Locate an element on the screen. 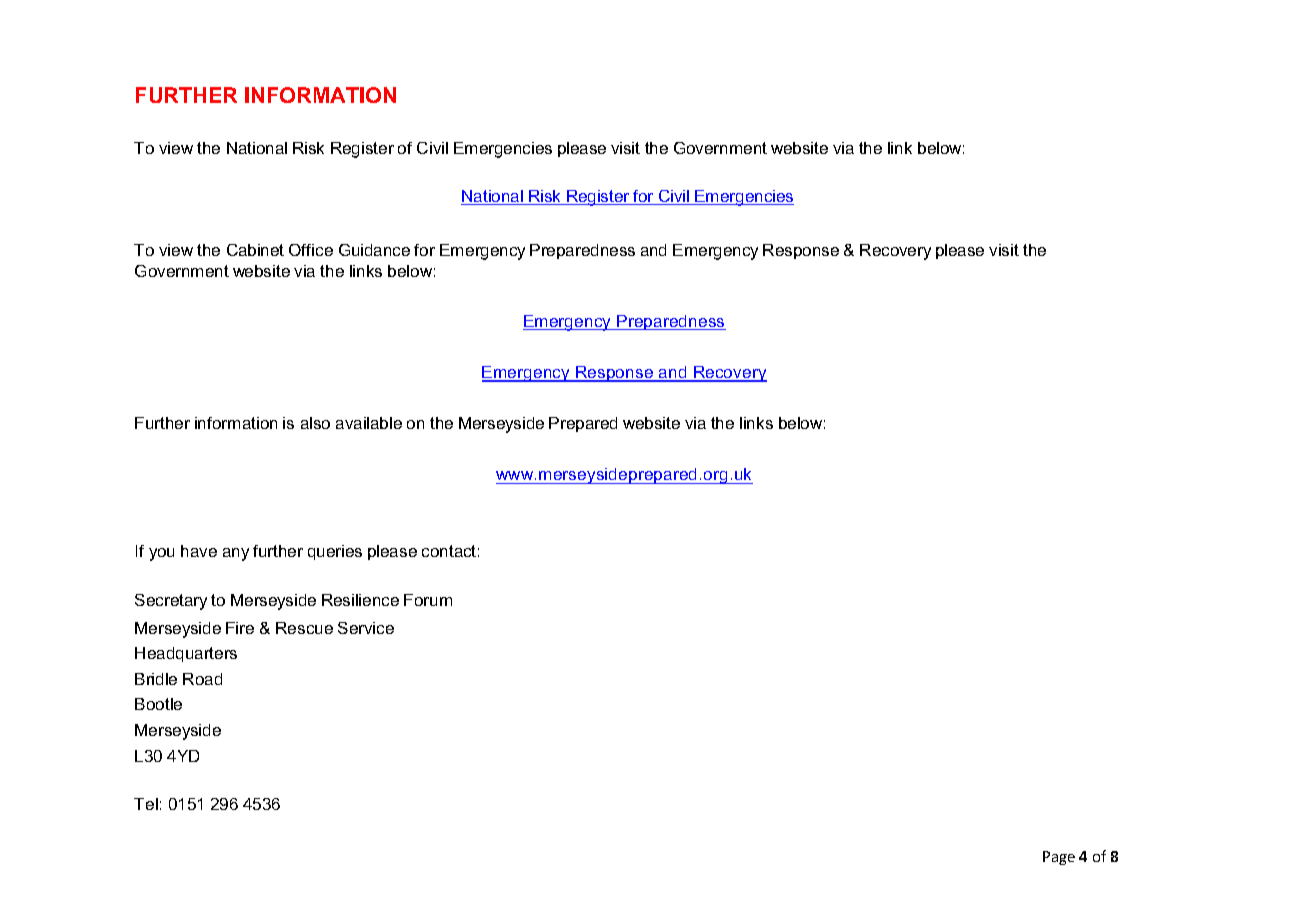 This screenshot has width=1307, height=924. Tel is located at coordinates (146, 804).
